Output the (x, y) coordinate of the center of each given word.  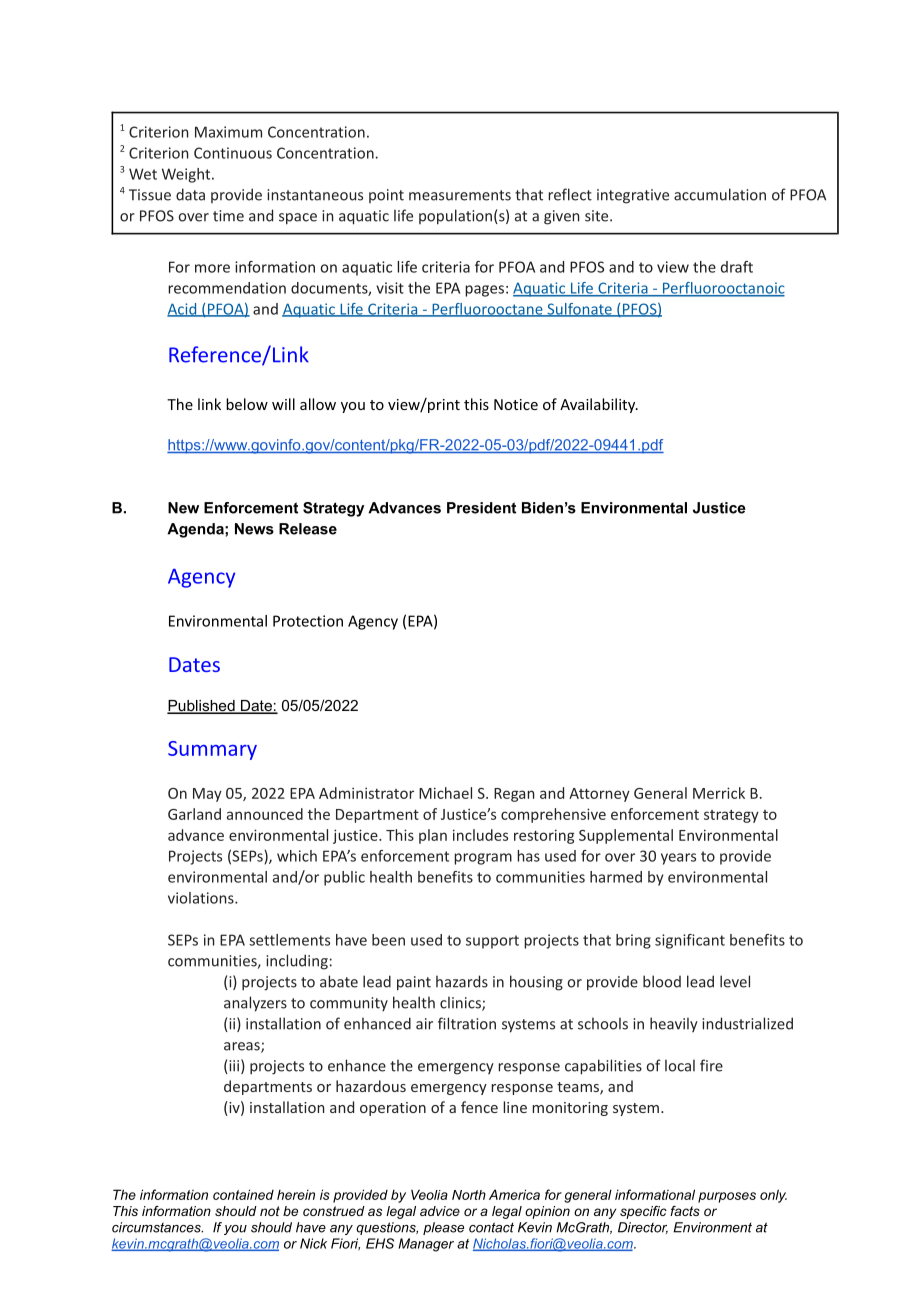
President (481, 508)
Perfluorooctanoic (723, 289)
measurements (460, 195)
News (254, 529)
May (207, 795)
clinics (461, 1003)
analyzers (255, 1004)
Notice (516, 404)
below (247, 404)
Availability (599, 405)
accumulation (720, 194)
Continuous (233, 153)
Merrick (719, 793)
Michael (445, 793)
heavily (674, 1024)
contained (243, 1194)
